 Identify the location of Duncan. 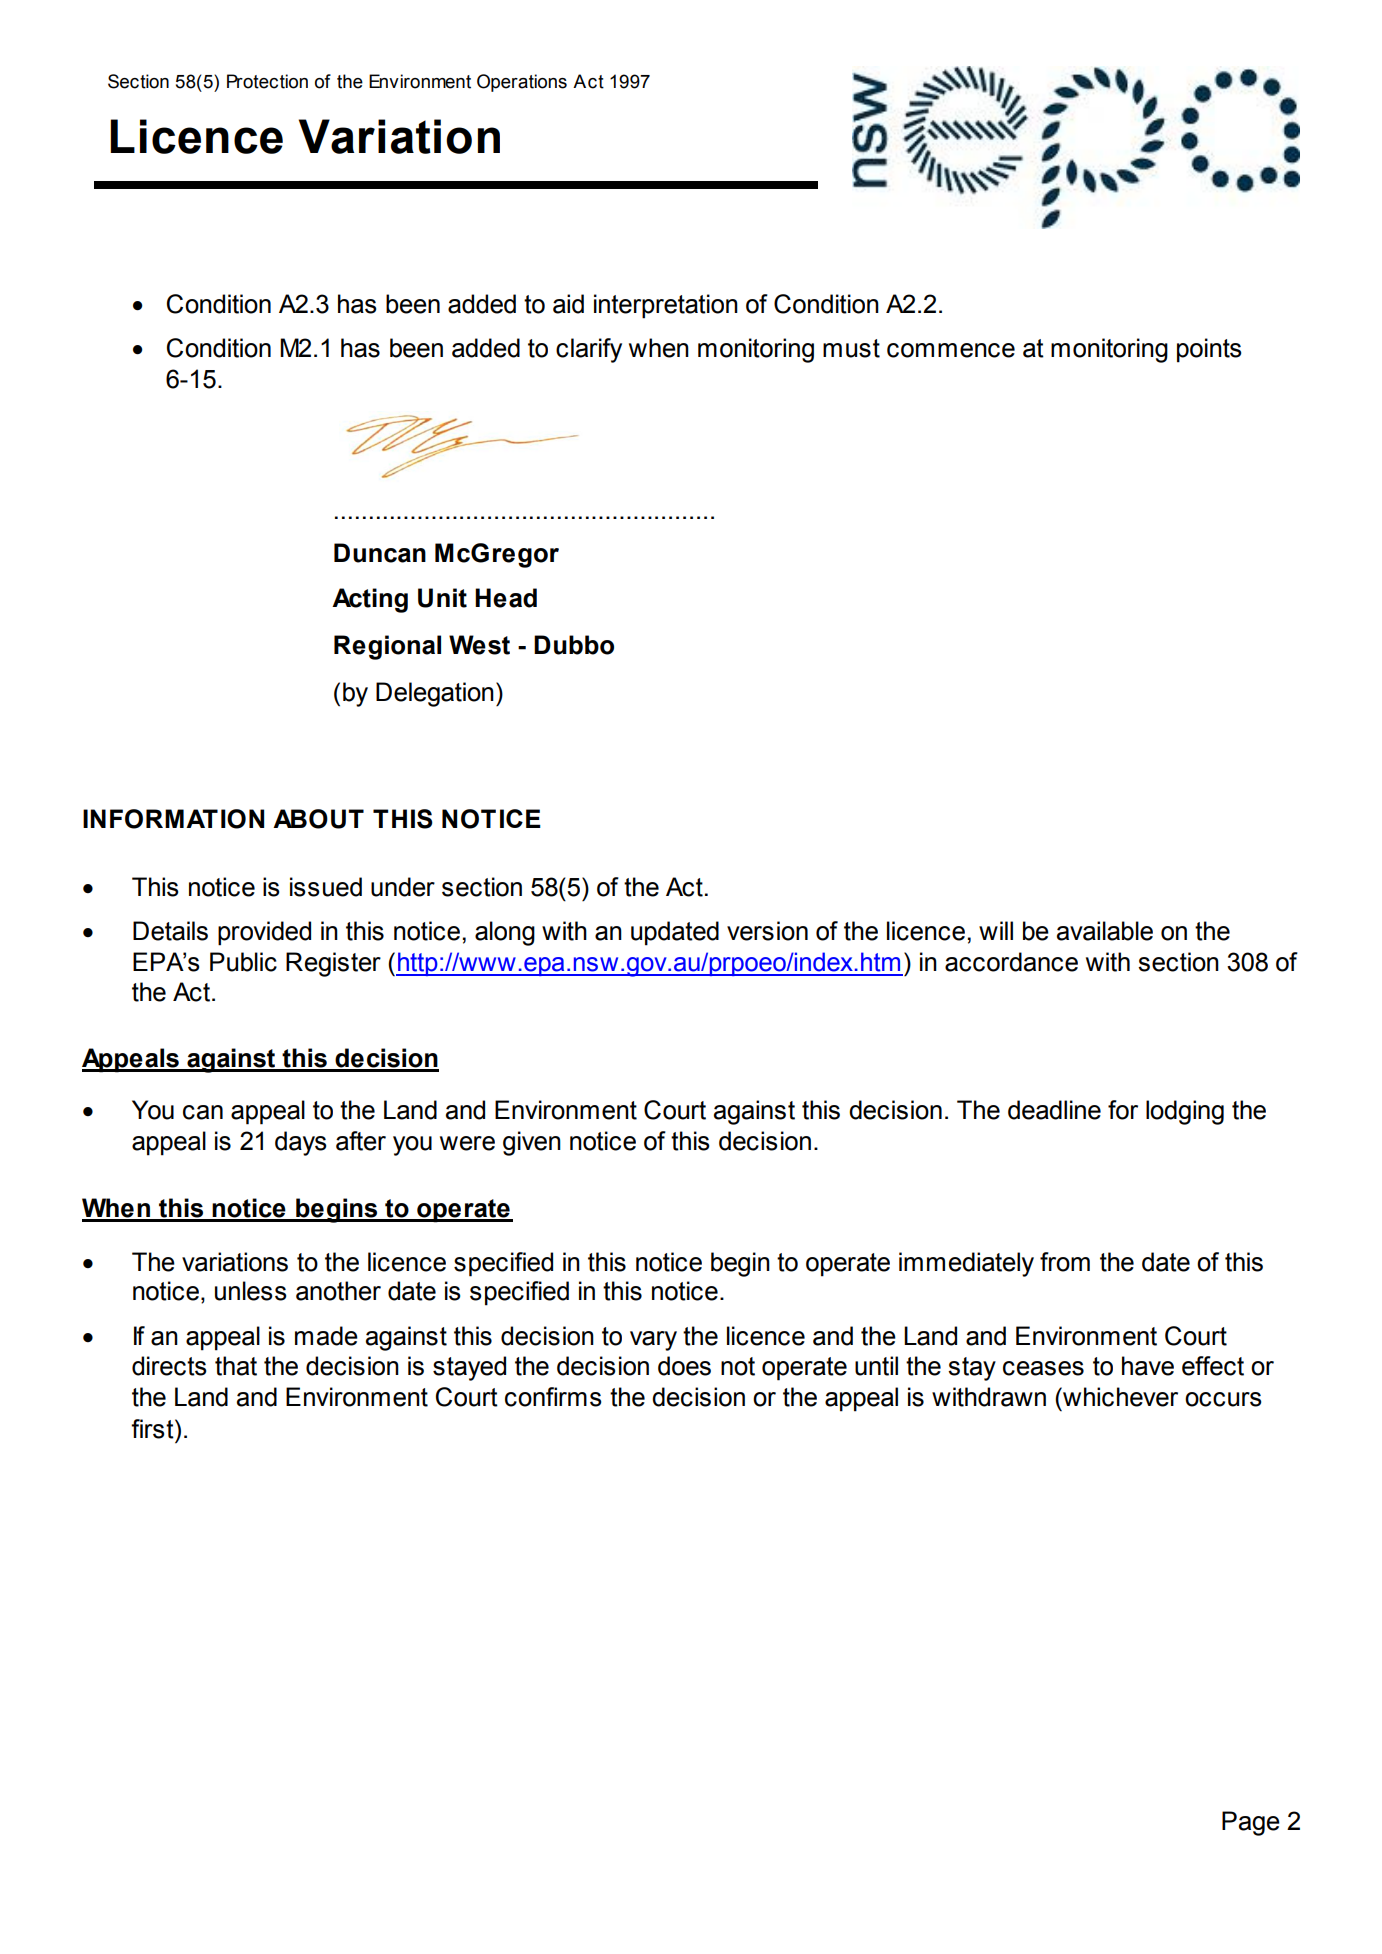
(380, 553).
